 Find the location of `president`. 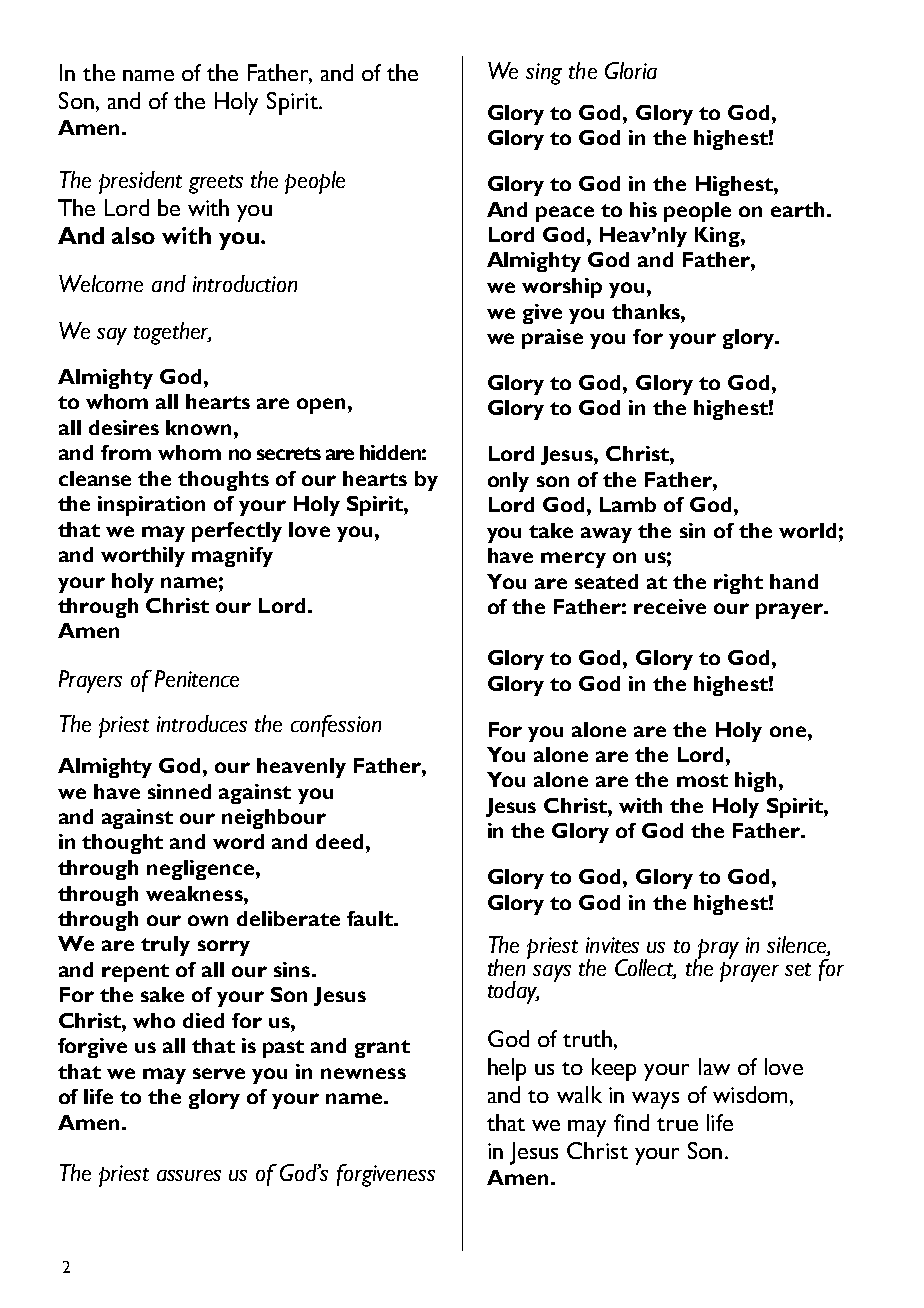

president is located at coordinates (140, 182).
